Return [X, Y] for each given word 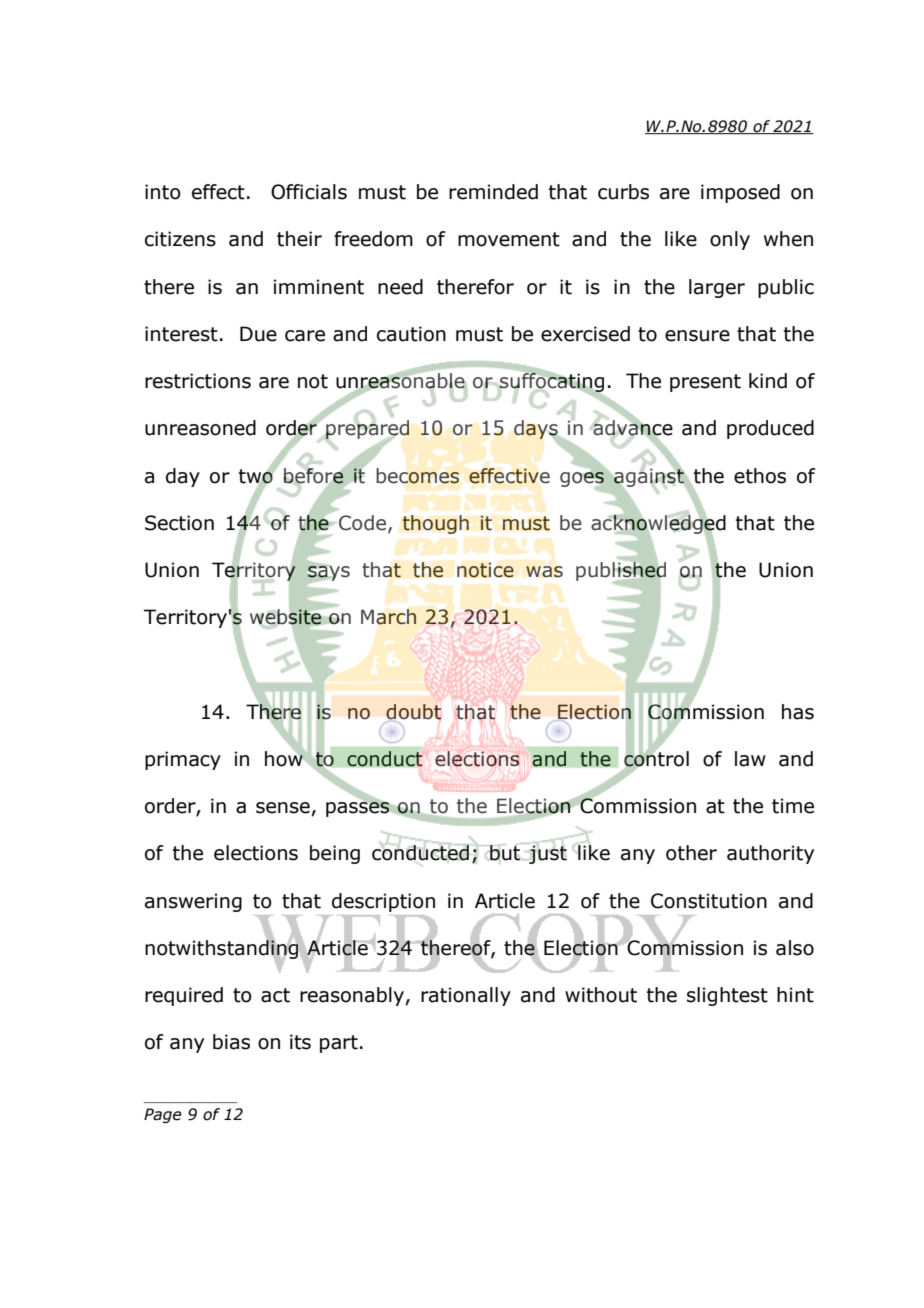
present [705, 383]
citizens [180, 239]
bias [231, 1042]
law [750, 759]
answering [193, 902]
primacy [183, 760]
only [730, 240]
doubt [413, 712]
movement [509, 239]
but [504, 853]
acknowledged [658, 524]
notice [485, 570]
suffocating [551, 383]
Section [179, 523]
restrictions [198, 381]
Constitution [709, 901]
